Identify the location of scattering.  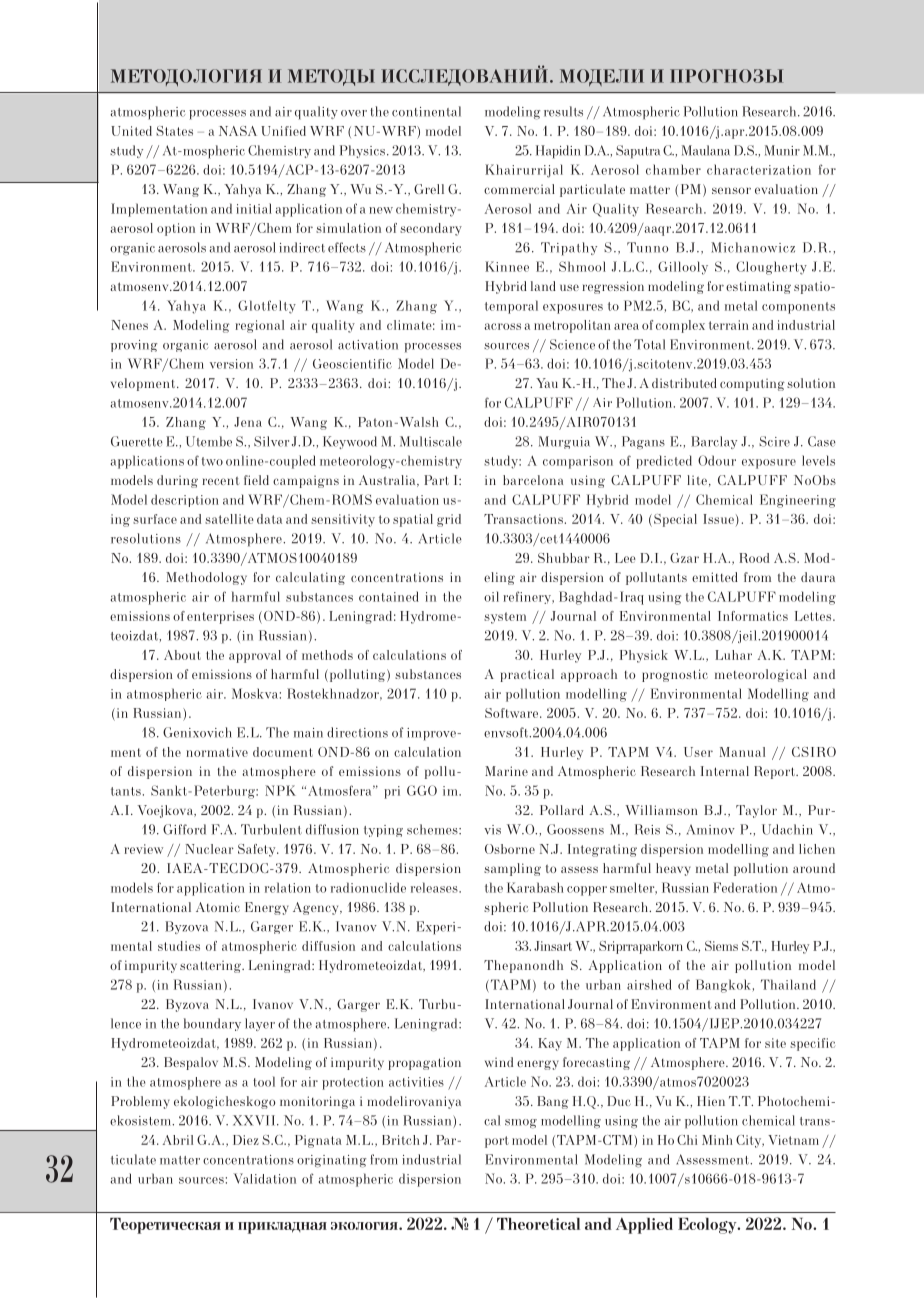
(211, 966).
